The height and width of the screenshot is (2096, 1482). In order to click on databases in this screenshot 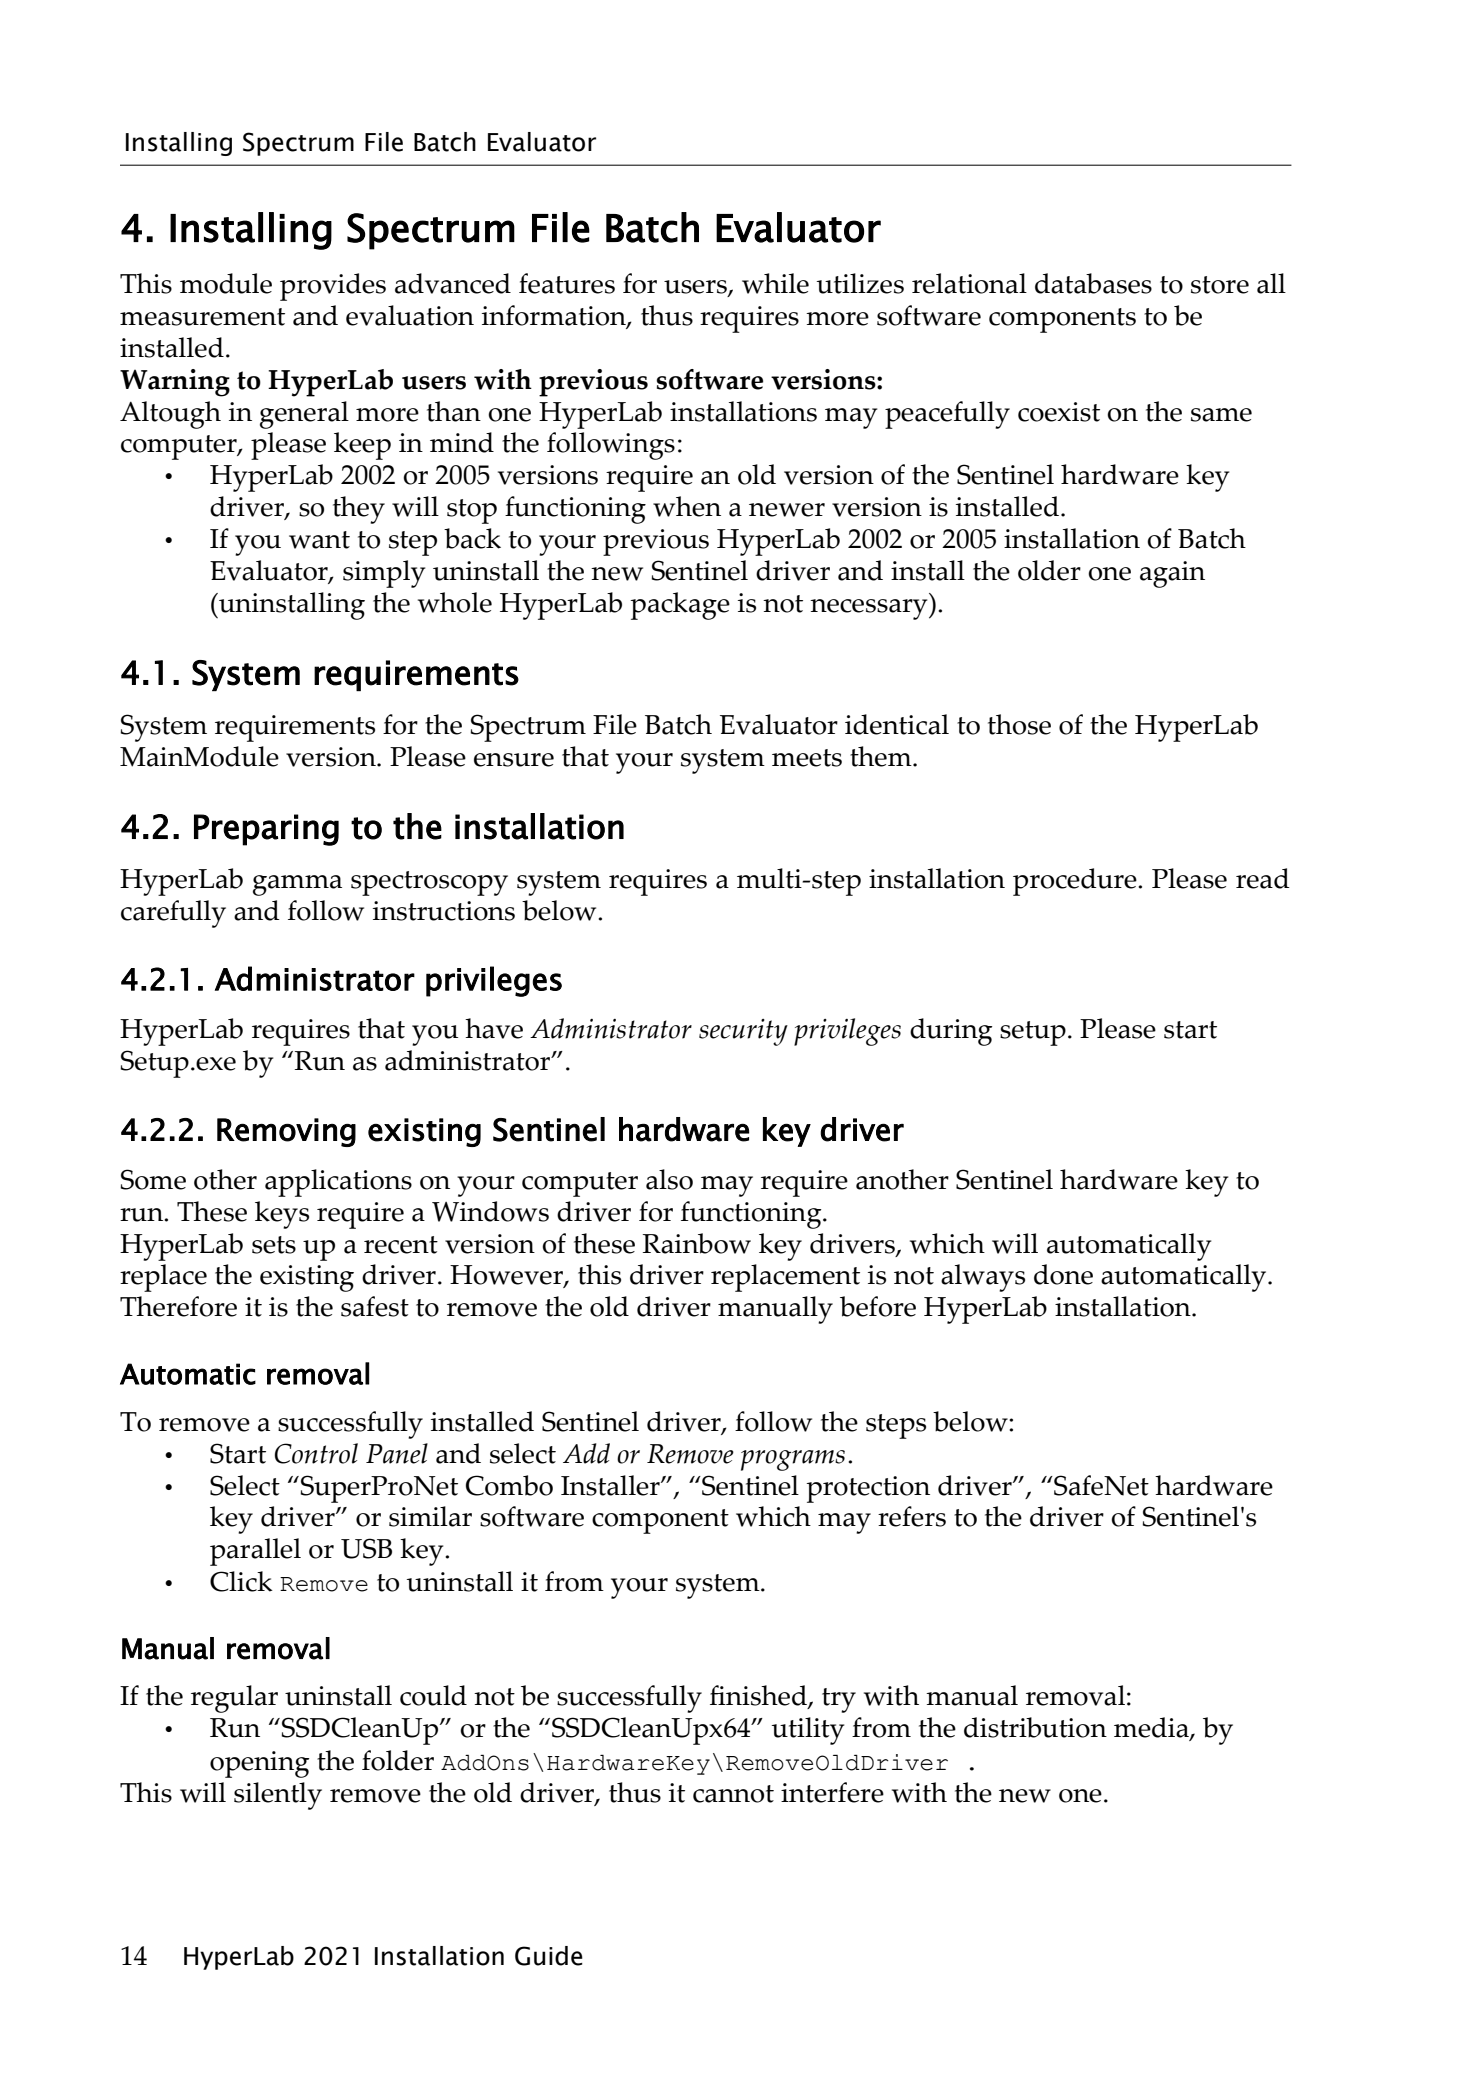, I will do `click(1093, 283)`.
